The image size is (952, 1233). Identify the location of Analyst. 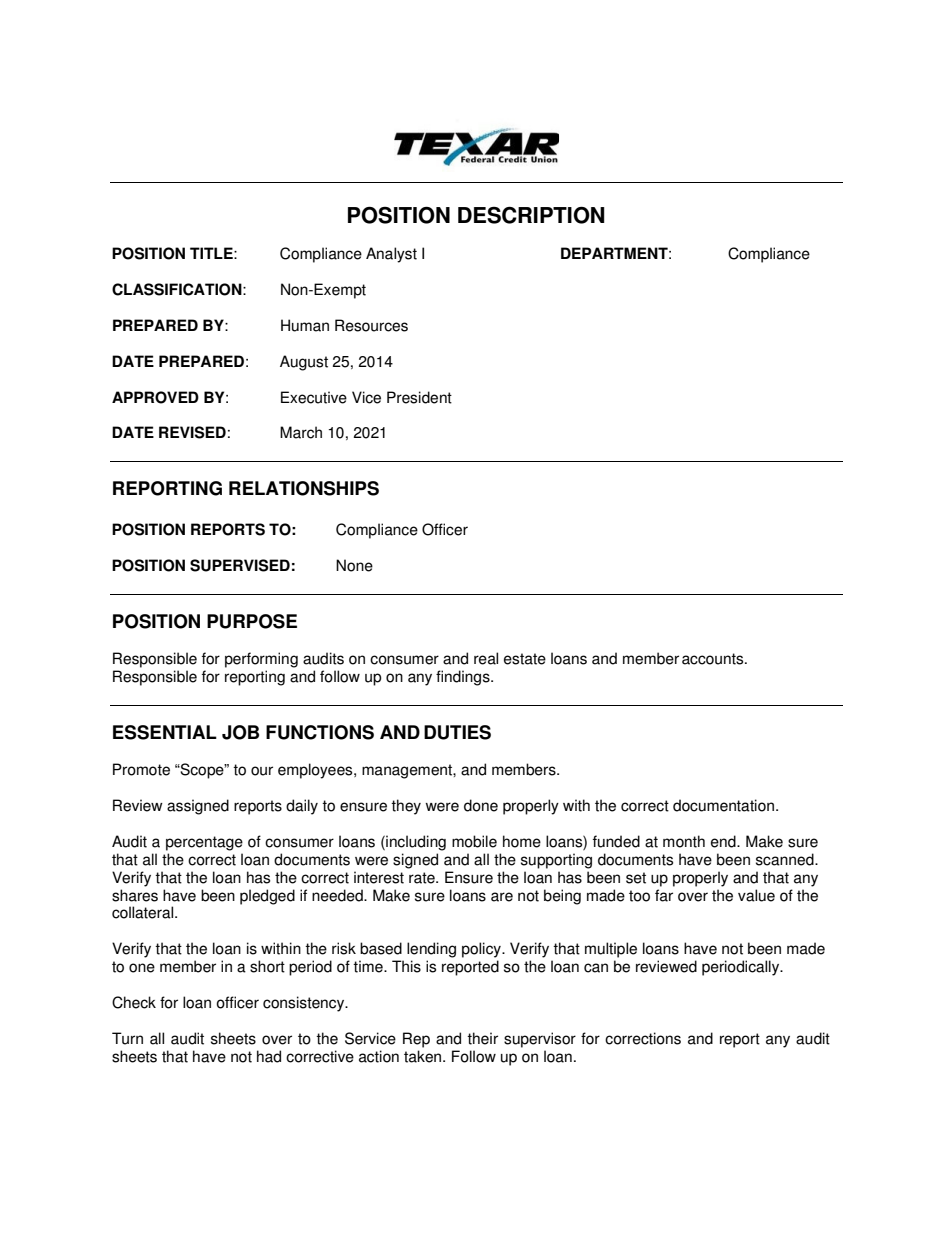
(391, 255).
